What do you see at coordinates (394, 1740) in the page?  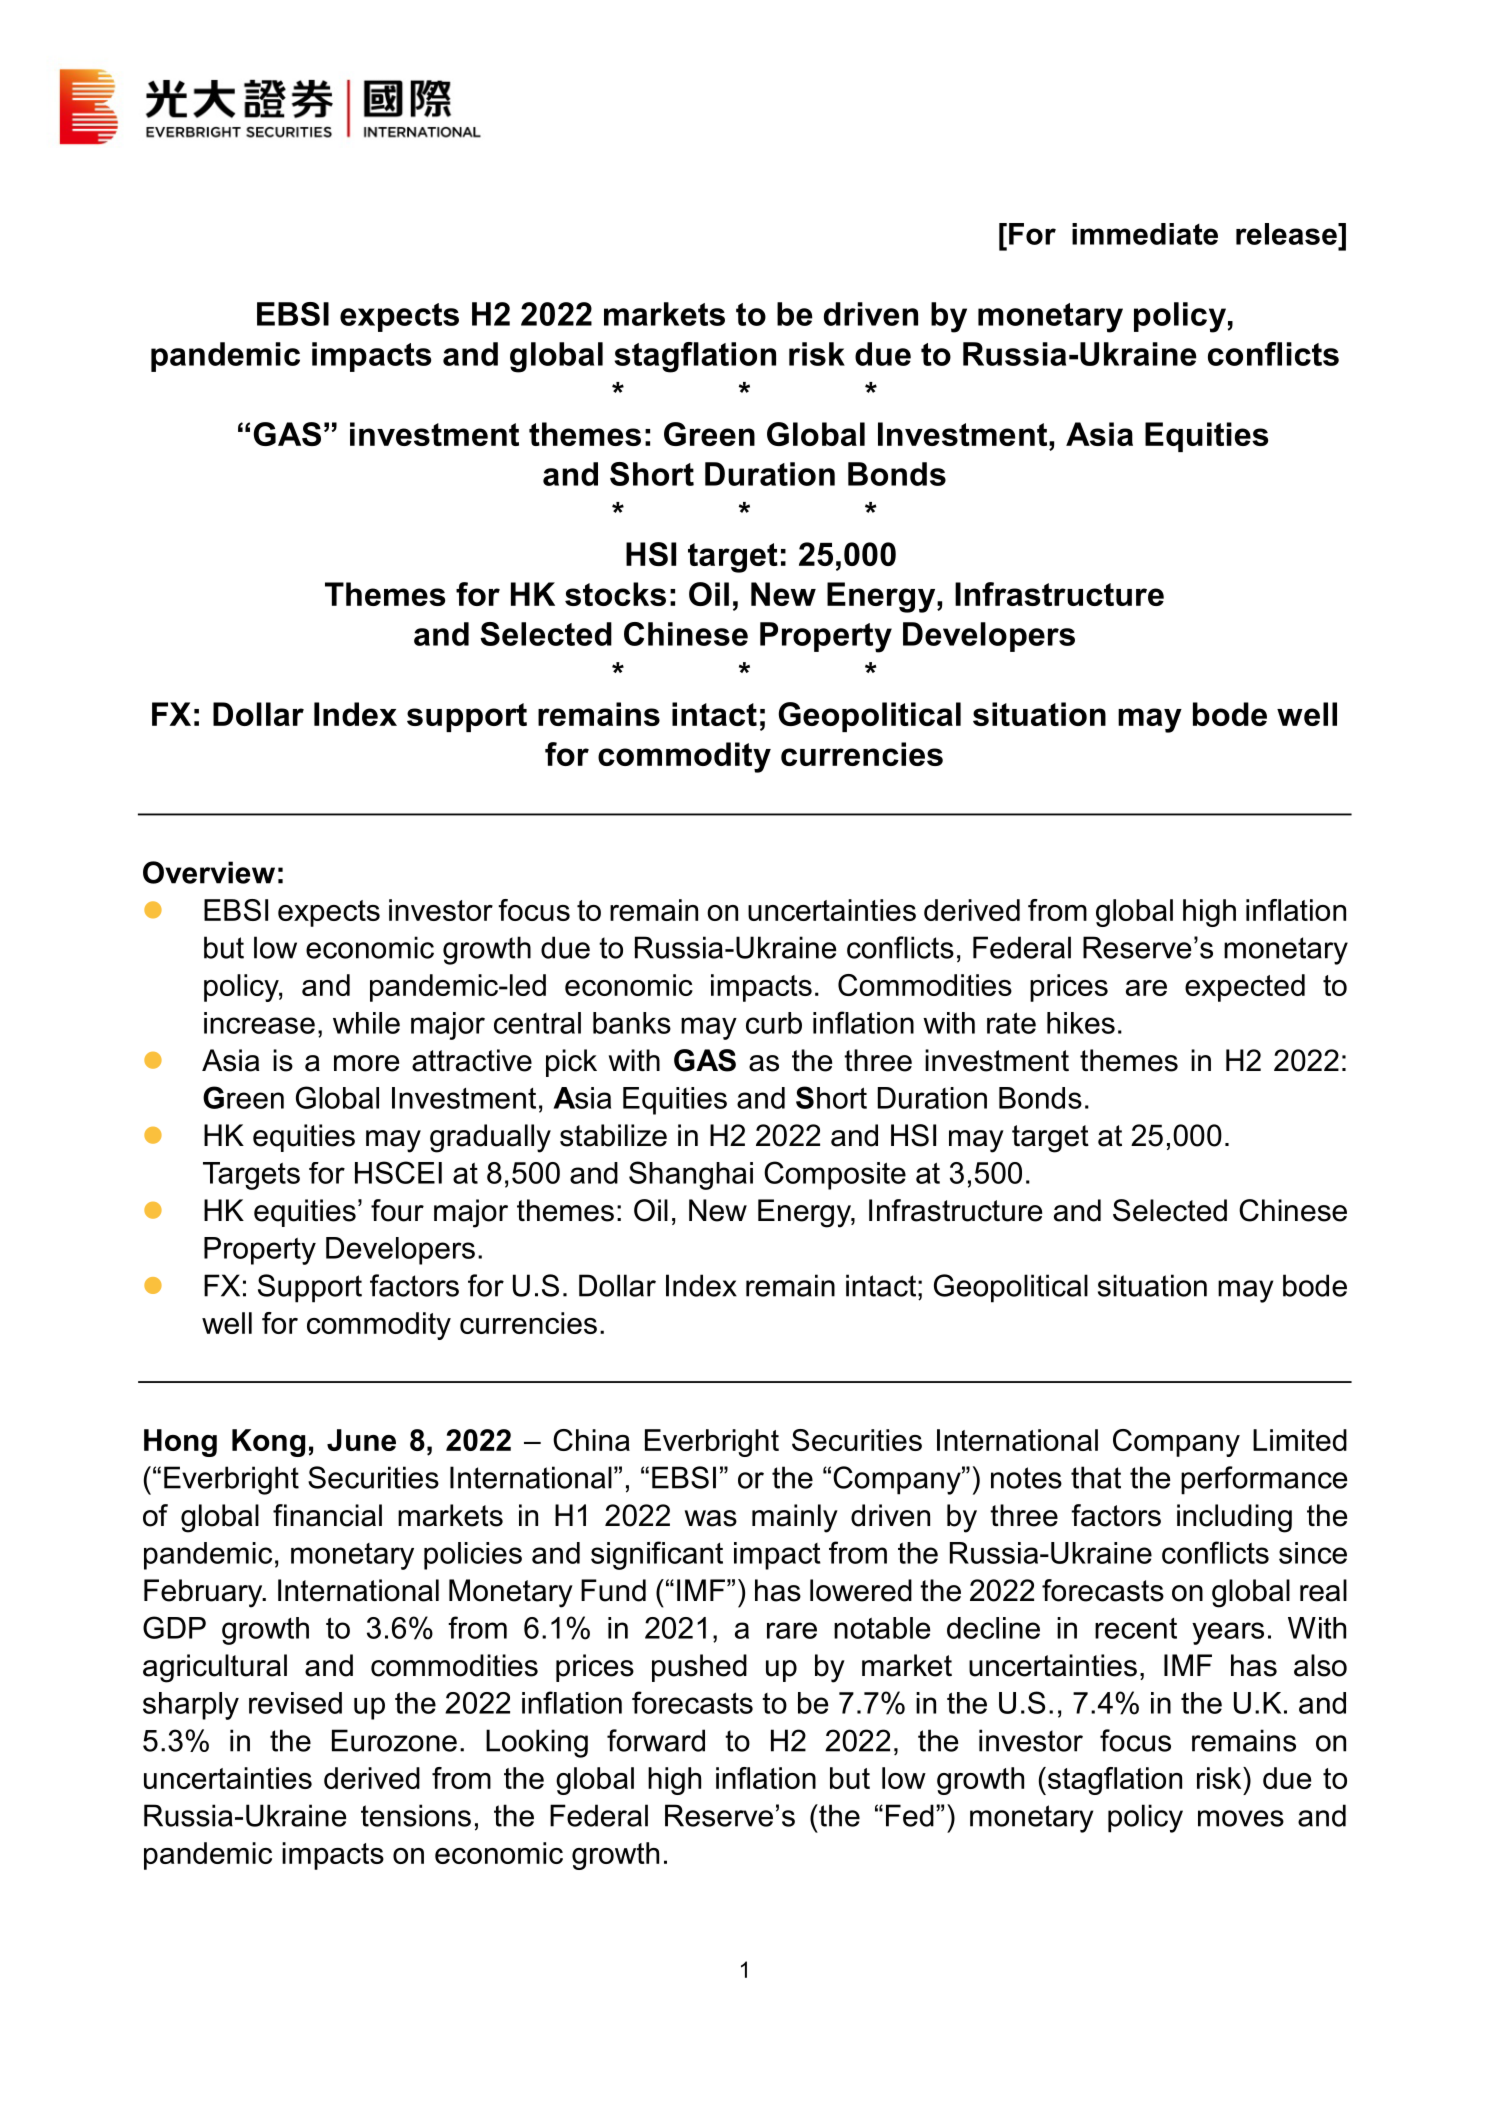 I see `Eurozone` at bounding box center [394, 1740].
